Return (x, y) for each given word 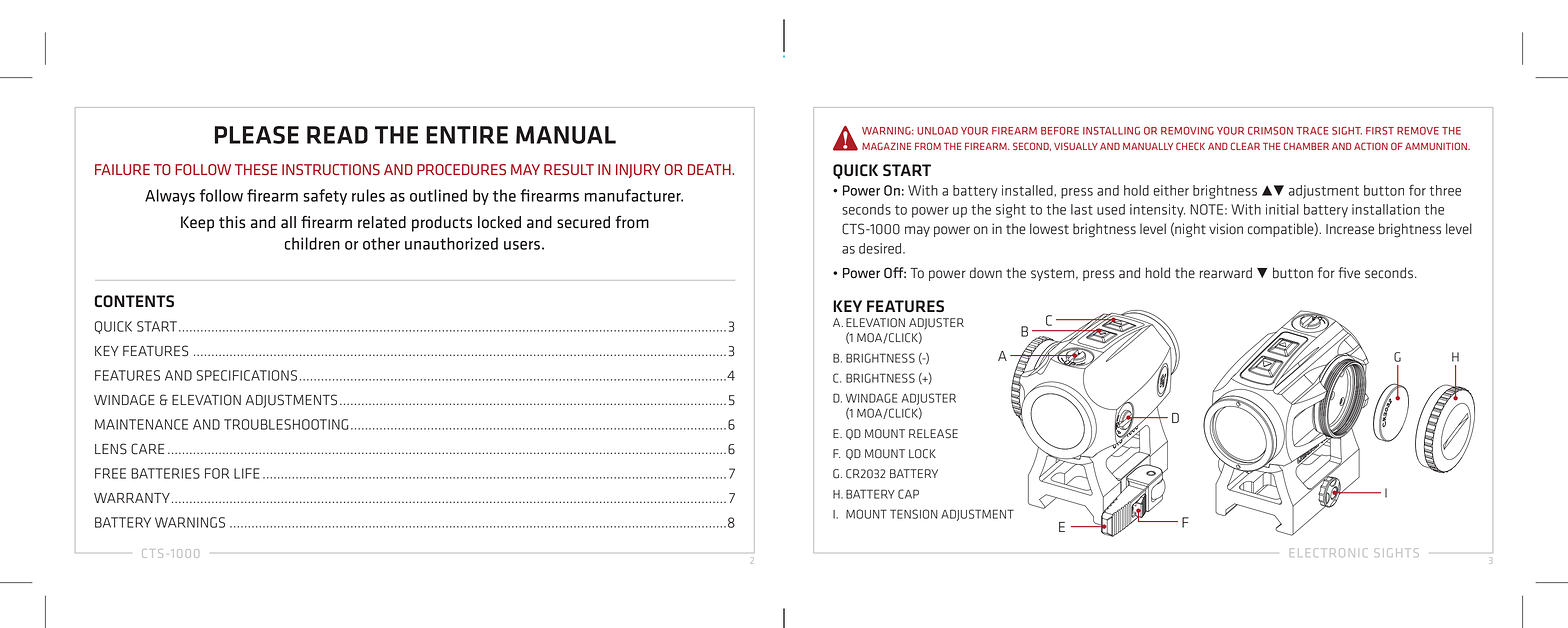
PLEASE (257, 135)
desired (881, 248)
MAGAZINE (886, 146)
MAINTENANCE (141, 424)
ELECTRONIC (1328, 552)
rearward (1226, 273)
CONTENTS (134, 301)
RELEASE (933, 434)
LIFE (247, 473)
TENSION (914, 514)
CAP (908, 494)
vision (1226, 229)
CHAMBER (1306, 146)
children (312, 243)
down (986, 273)
